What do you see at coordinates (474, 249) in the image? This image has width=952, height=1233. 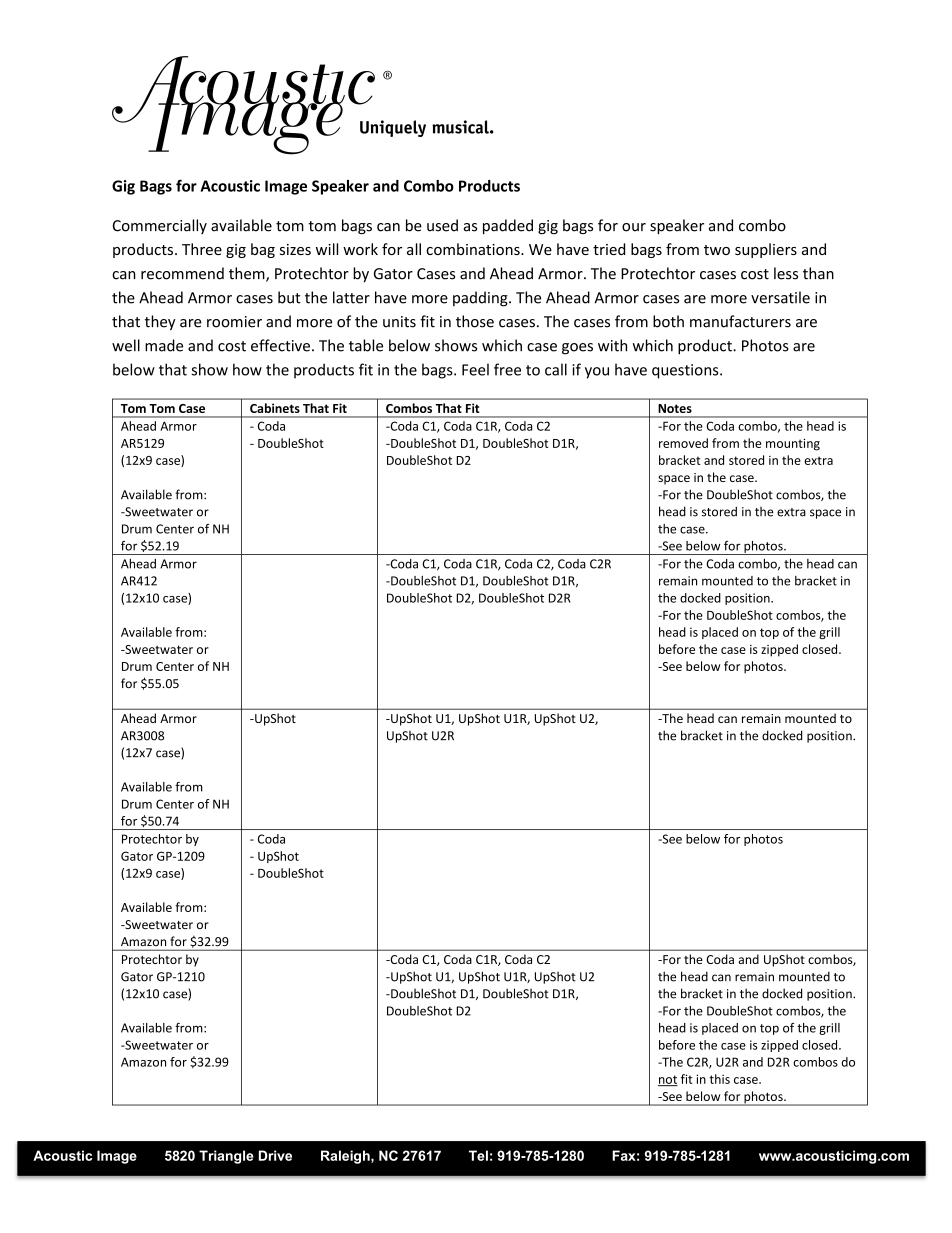 I see `combinations` at bounding box center [474, 249].
